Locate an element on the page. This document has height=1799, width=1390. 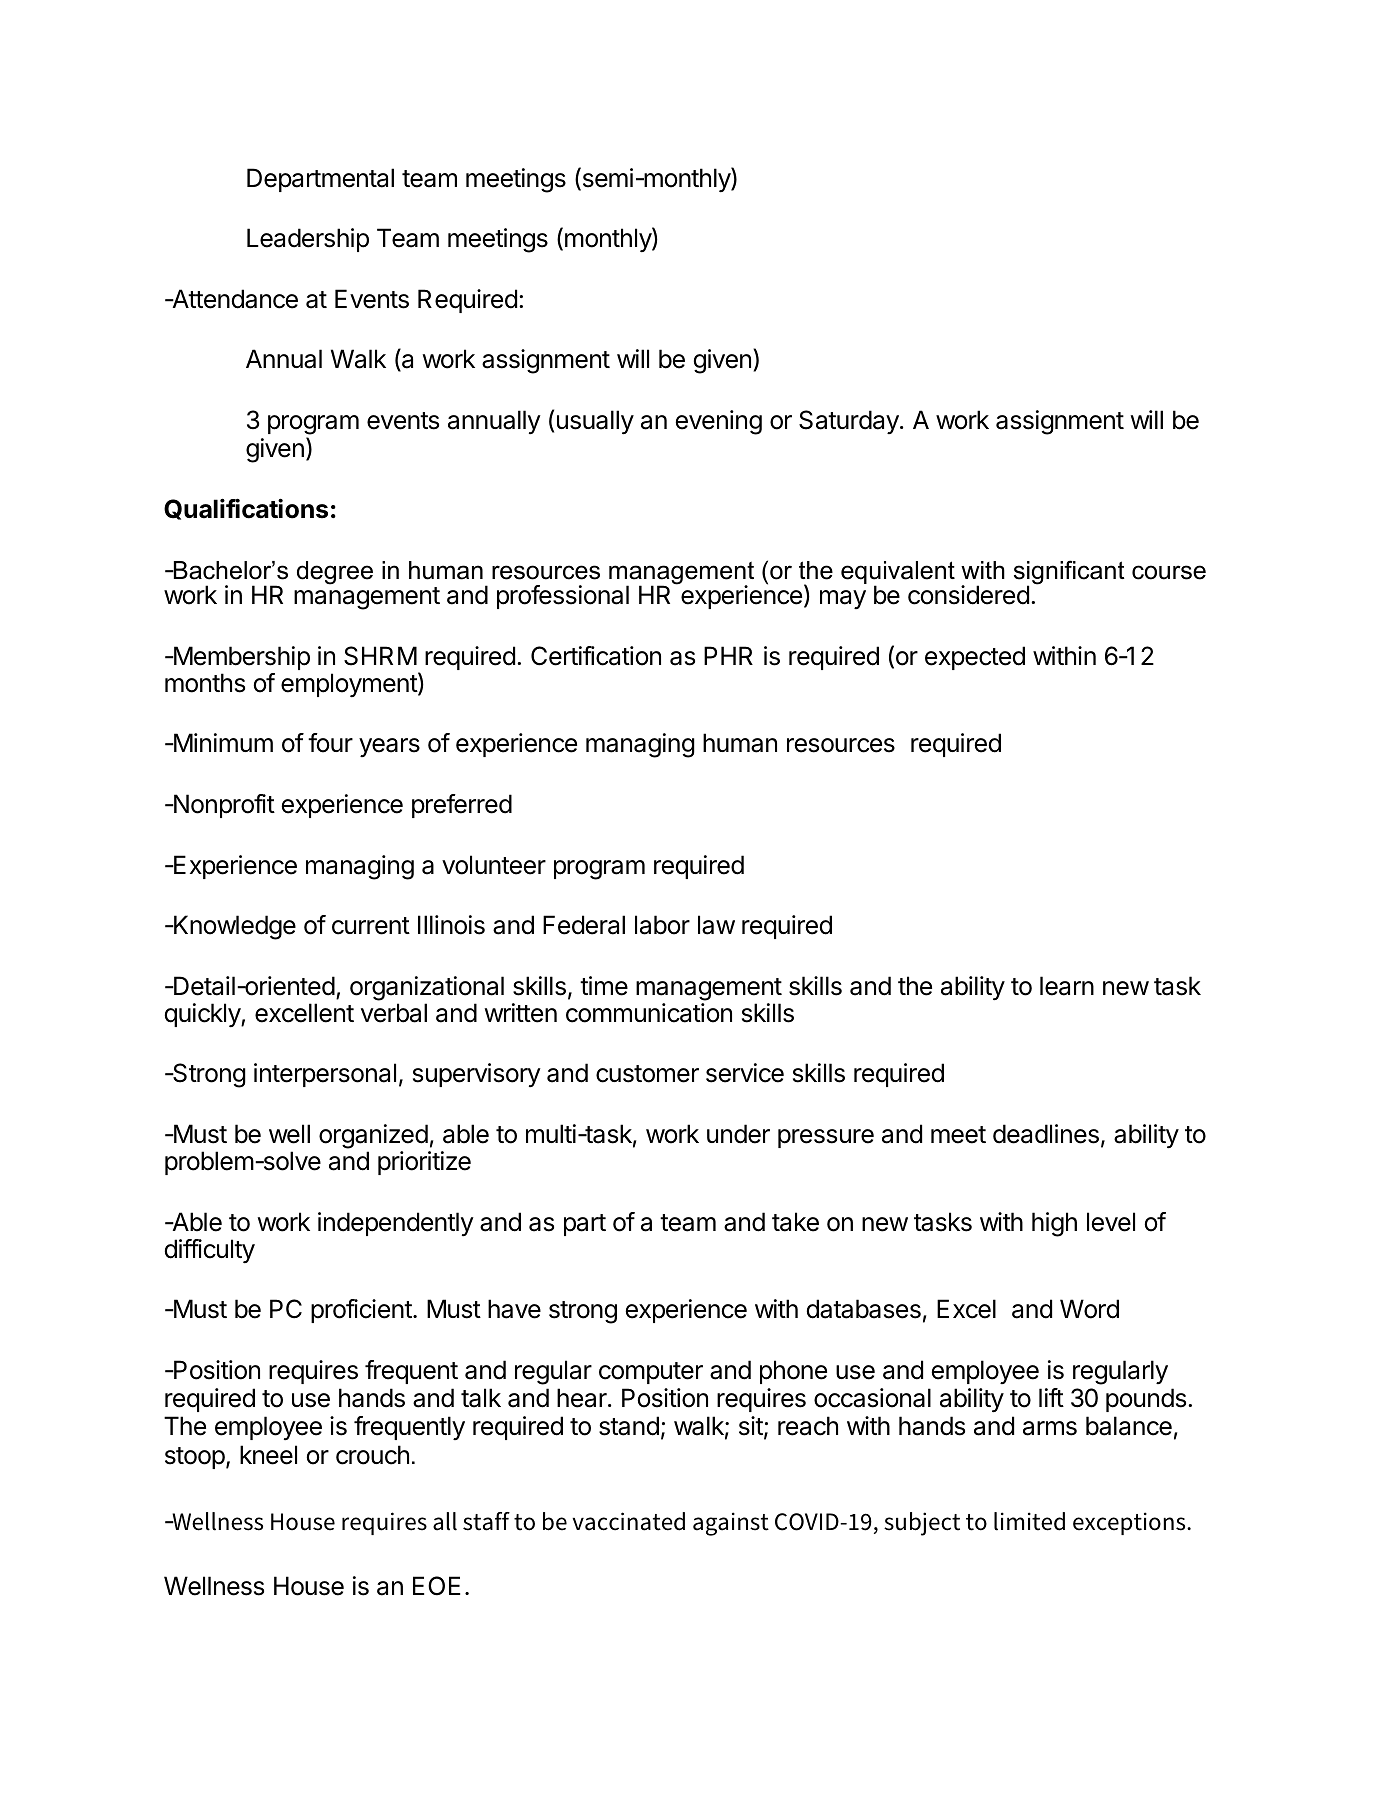
degree is located at coordinates (335, 573).
